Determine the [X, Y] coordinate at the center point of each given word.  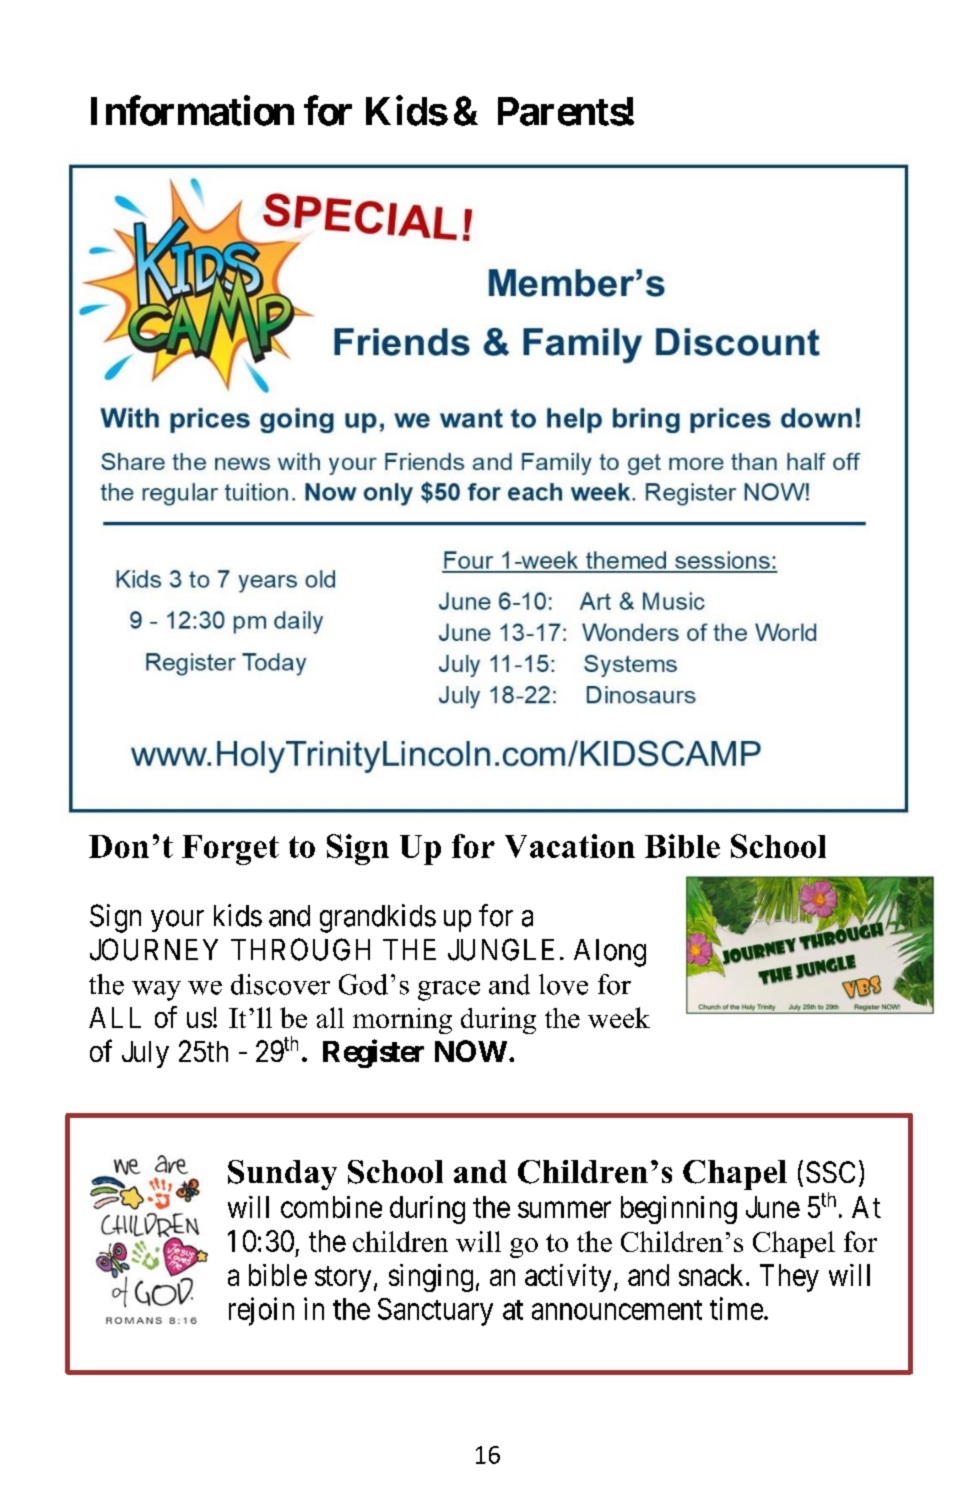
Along [610, 953]
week [619, 1017]
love [563, 984]
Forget [230, 850]
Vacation [570, 846]
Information [192, 111]
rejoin [261, 1311]
